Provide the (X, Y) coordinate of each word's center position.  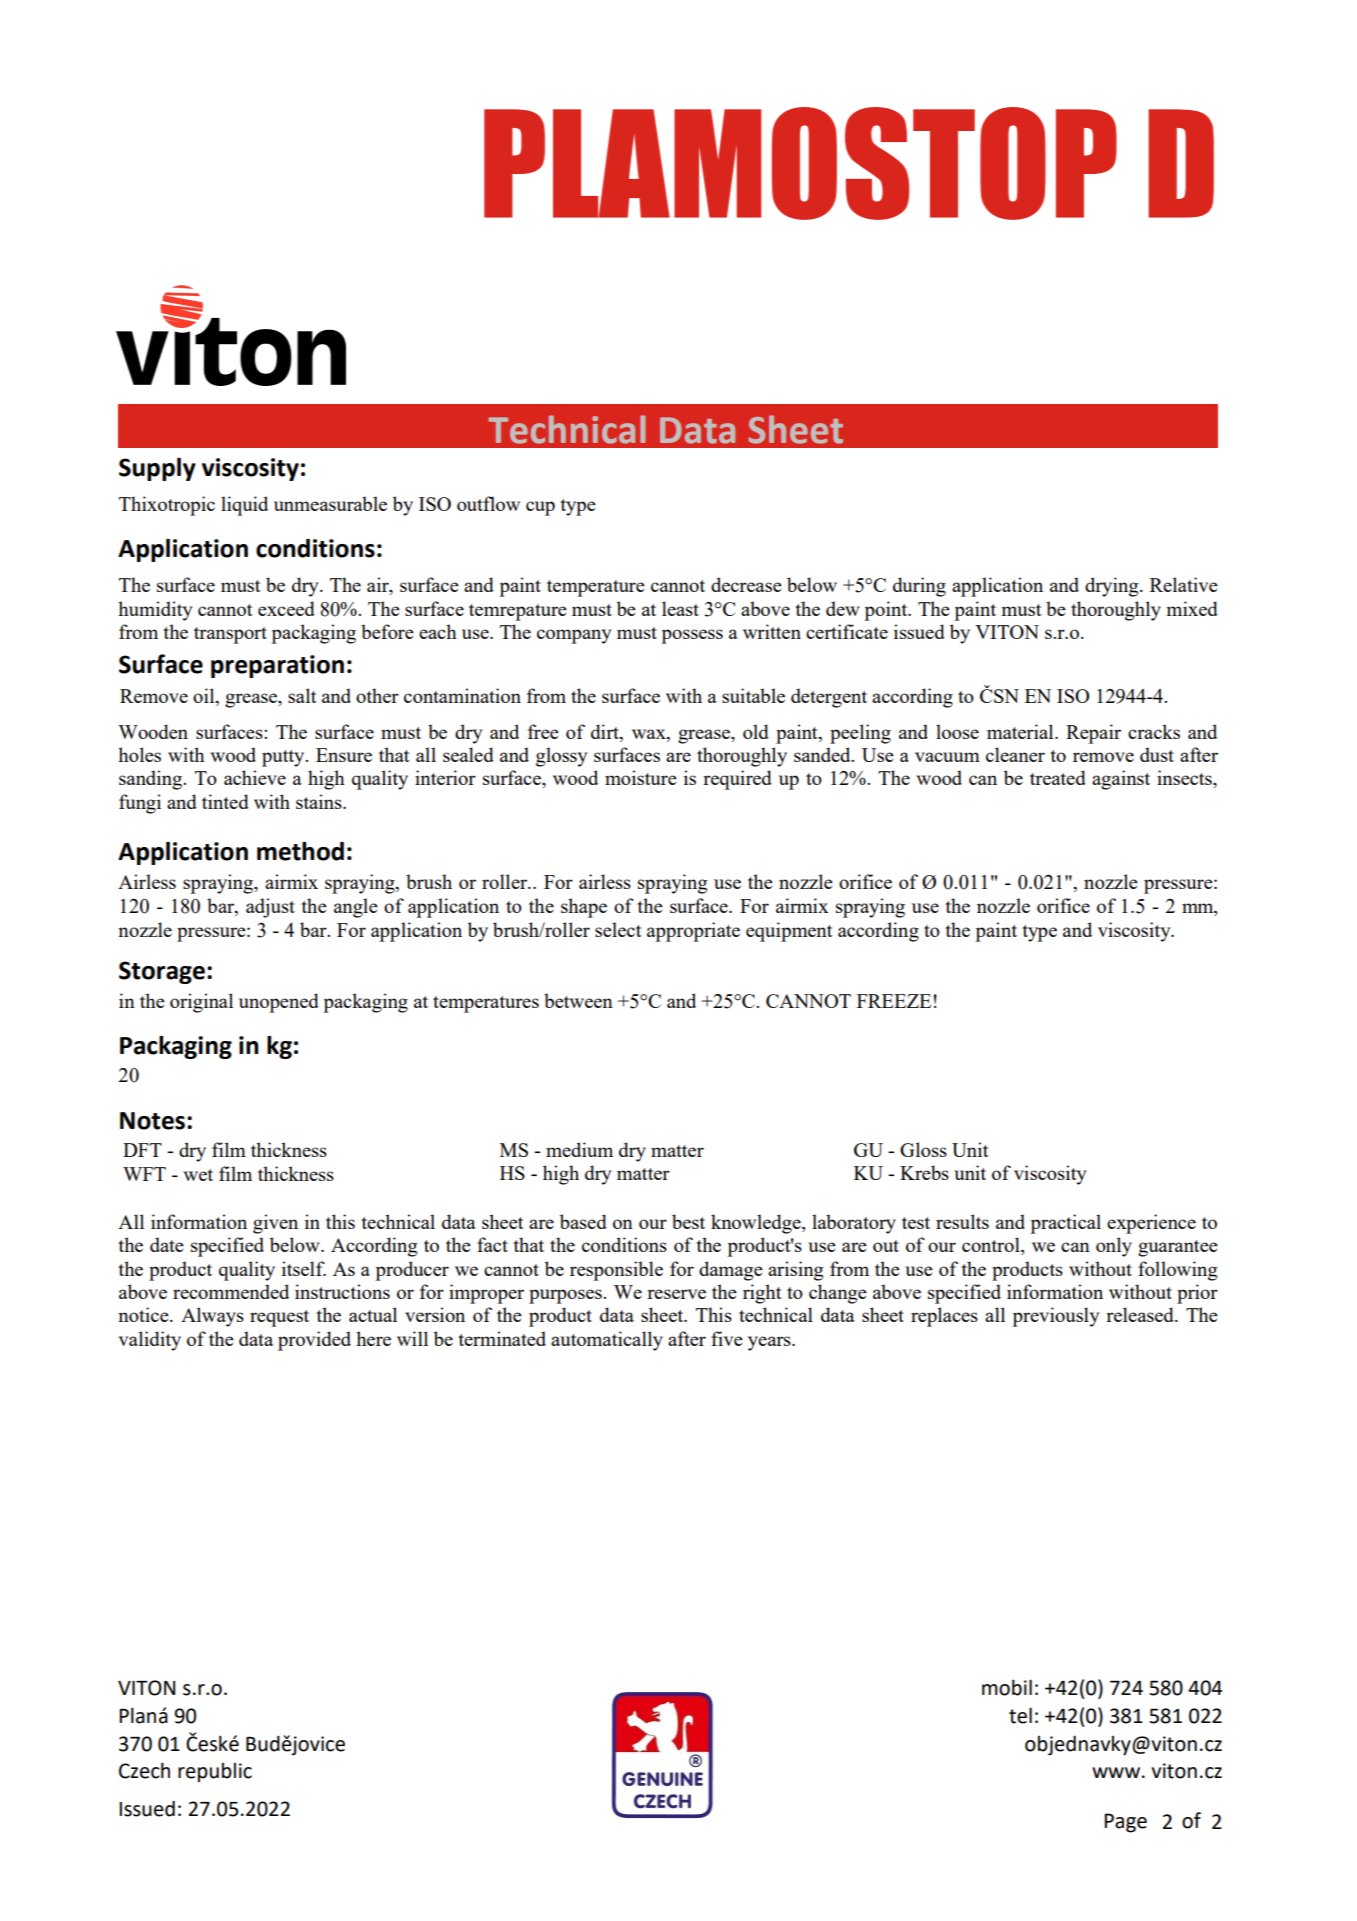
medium (579, 1149)
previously (1056, 1317)
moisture (641, 777)
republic (215, 1773)
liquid (244, 506)
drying (1113, 587)
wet (198, 1175)
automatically (607, 1341)
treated (1058, 777)
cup (540, 508)
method (300, 851)
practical (1066, 1224)
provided (314, 1341)
